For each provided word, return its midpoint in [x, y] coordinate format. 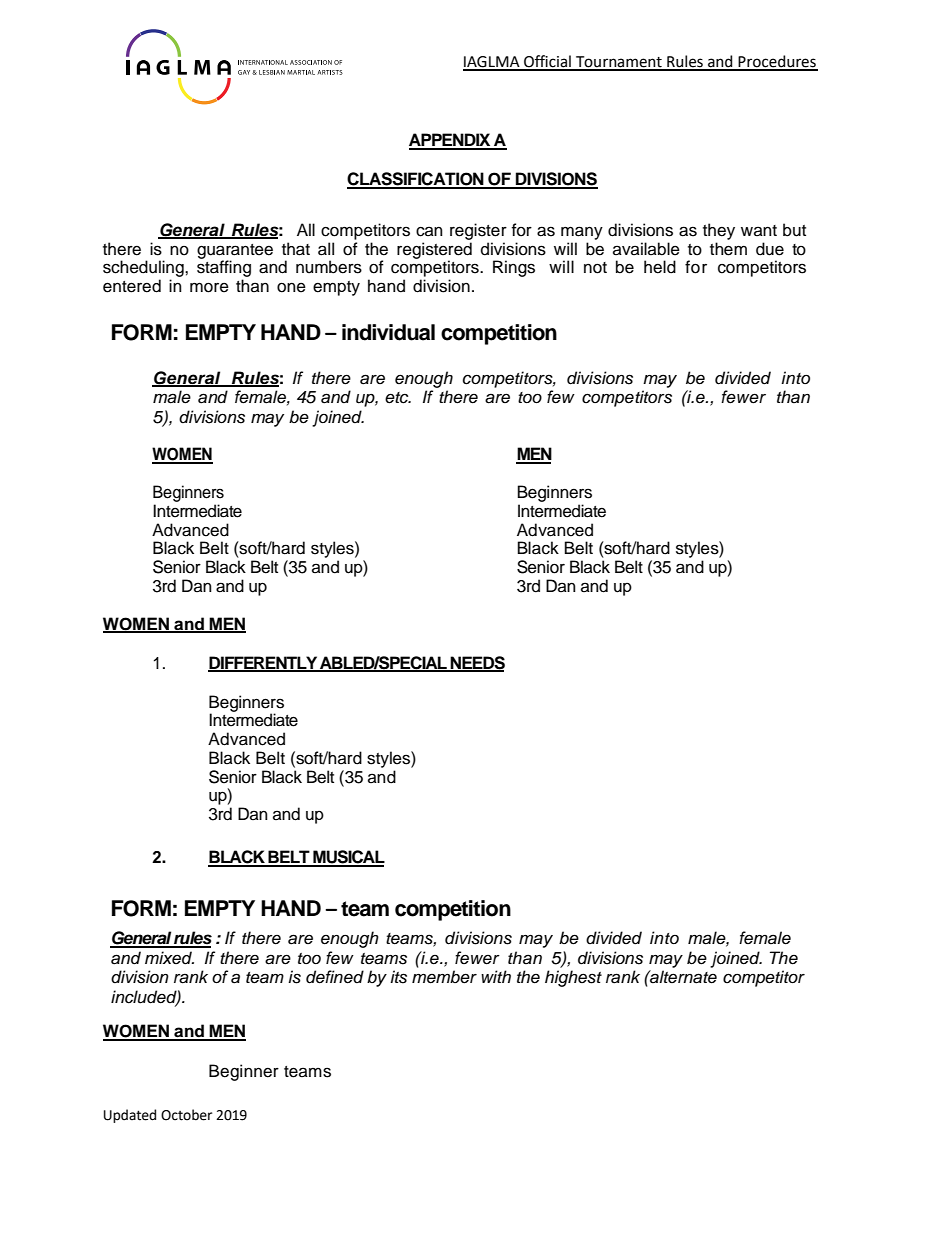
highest [573, 978]
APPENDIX [451, 141]
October [186, 1115]
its [398, 977]
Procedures [777, 62]
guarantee [235, 252]
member [444, 977]
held [660, 267]
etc [398, 398]
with [496, 976]
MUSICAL [348, 858]
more [209, 287]
